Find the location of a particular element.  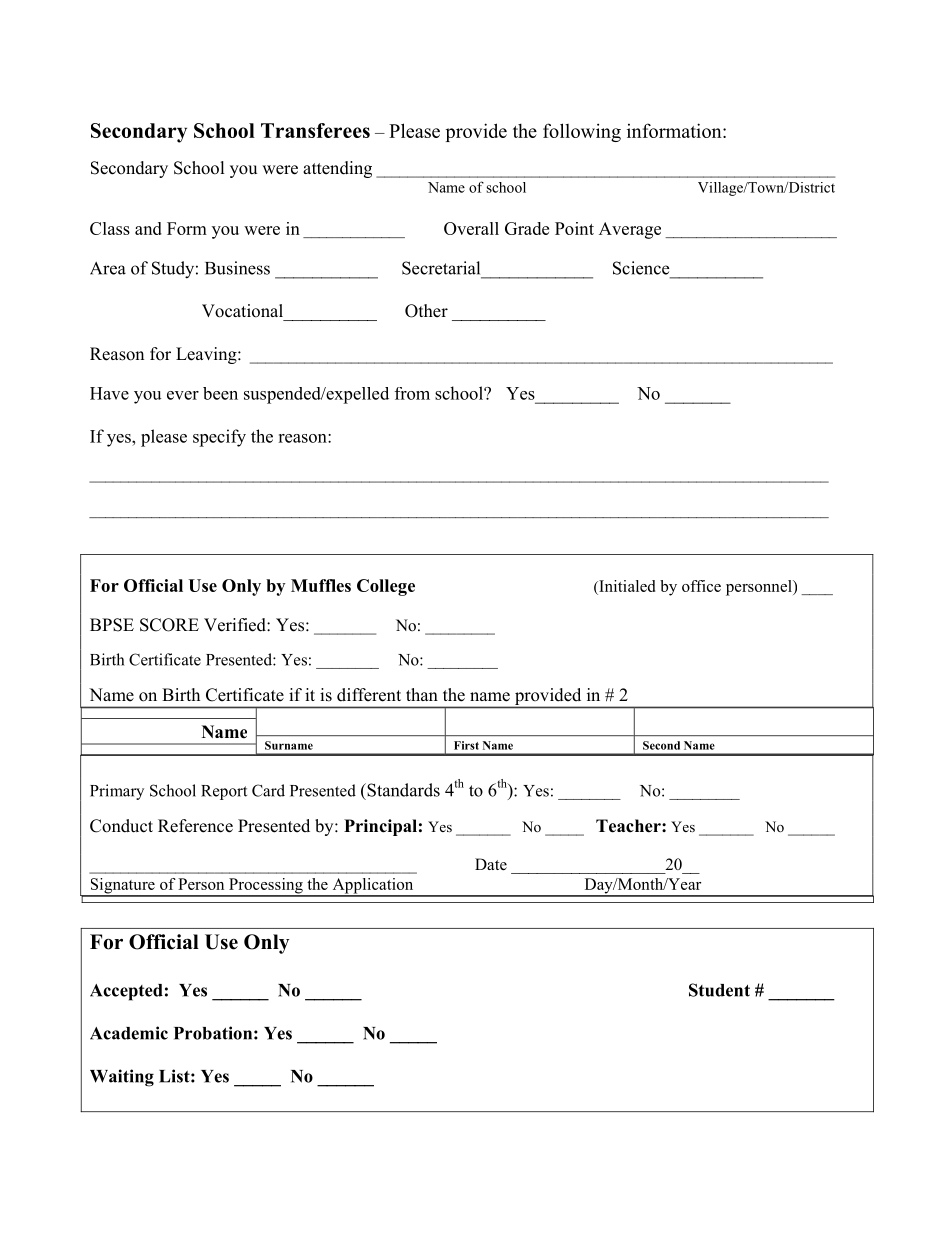

Academic is located at coordinates (129, 1033).
